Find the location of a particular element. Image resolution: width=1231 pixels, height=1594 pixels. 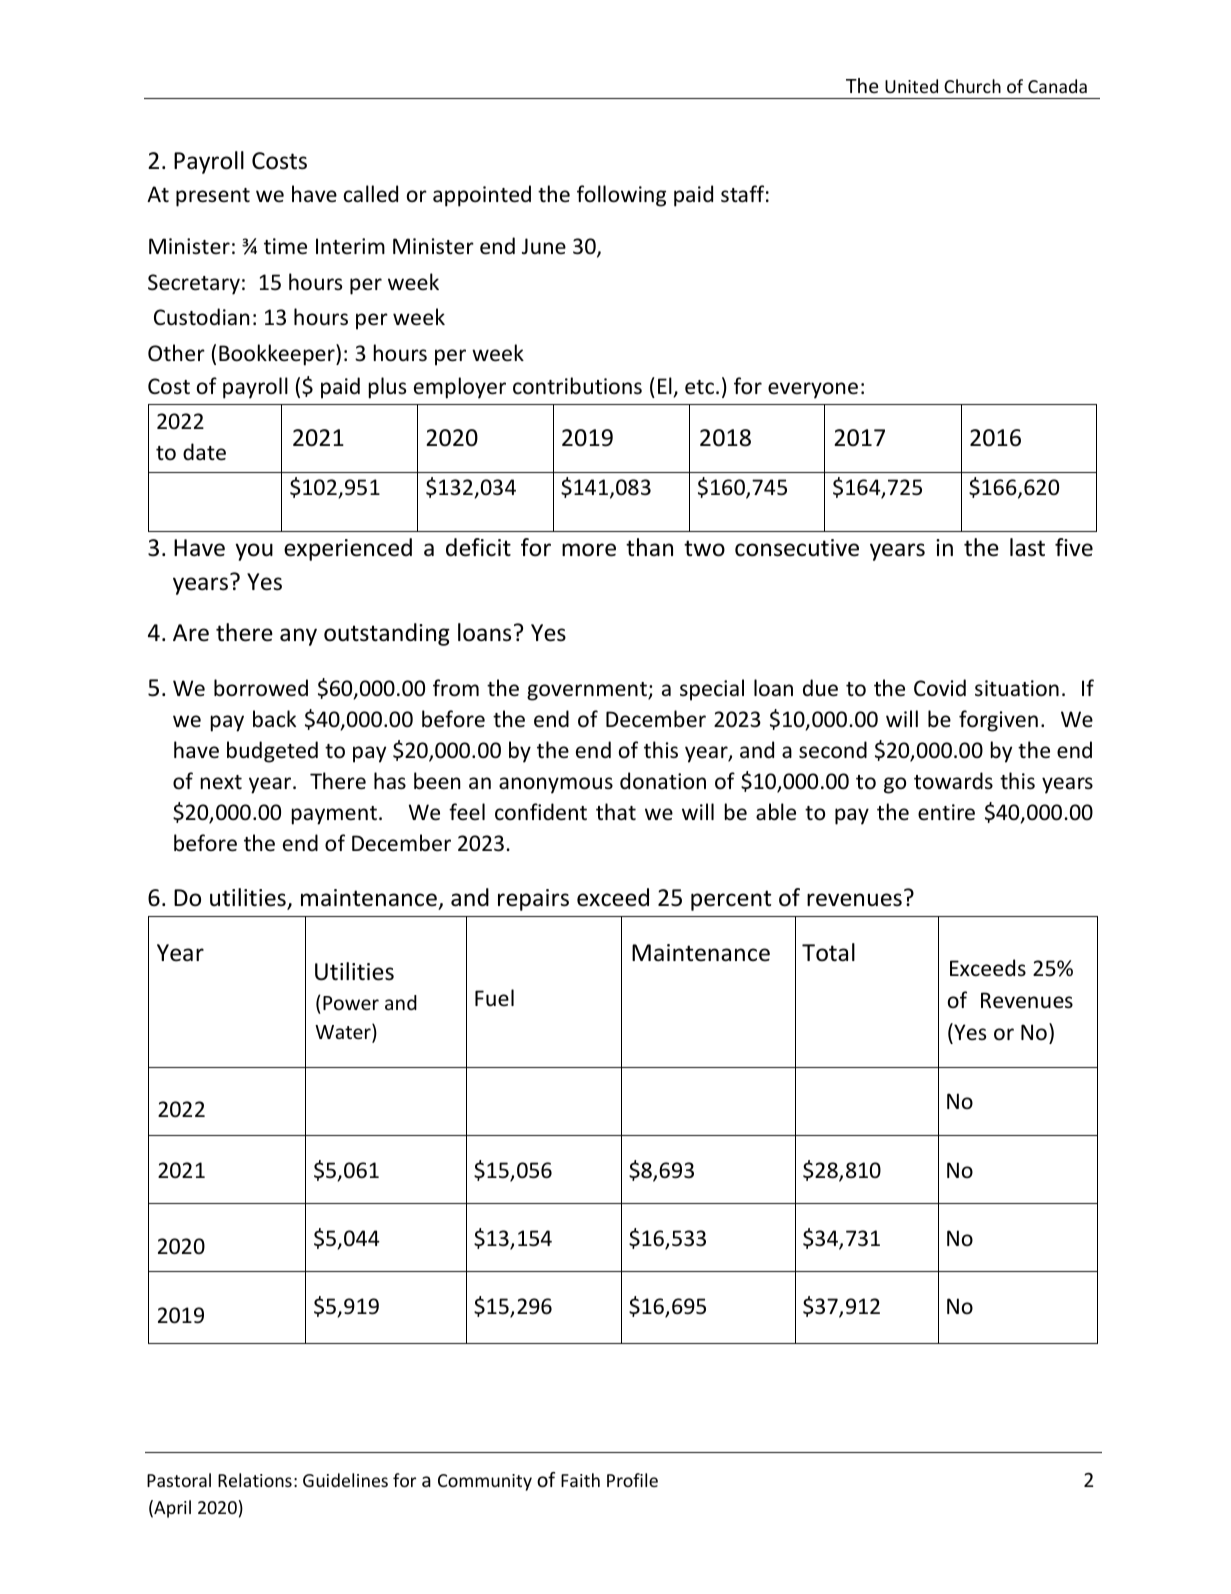

present is located at coordinates (213, 197).
